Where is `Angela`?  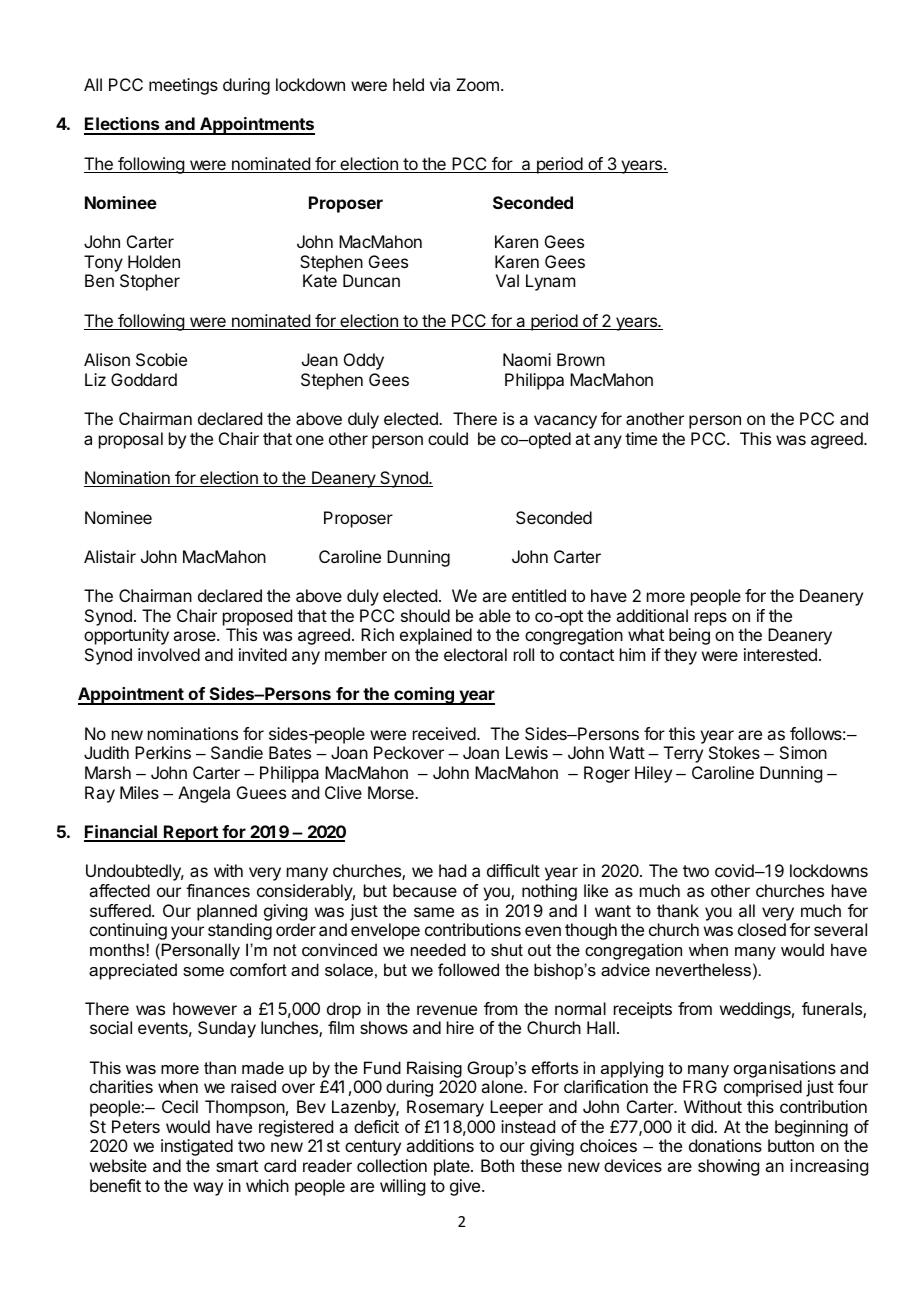 Angela is located at coordinates (204, 794).
